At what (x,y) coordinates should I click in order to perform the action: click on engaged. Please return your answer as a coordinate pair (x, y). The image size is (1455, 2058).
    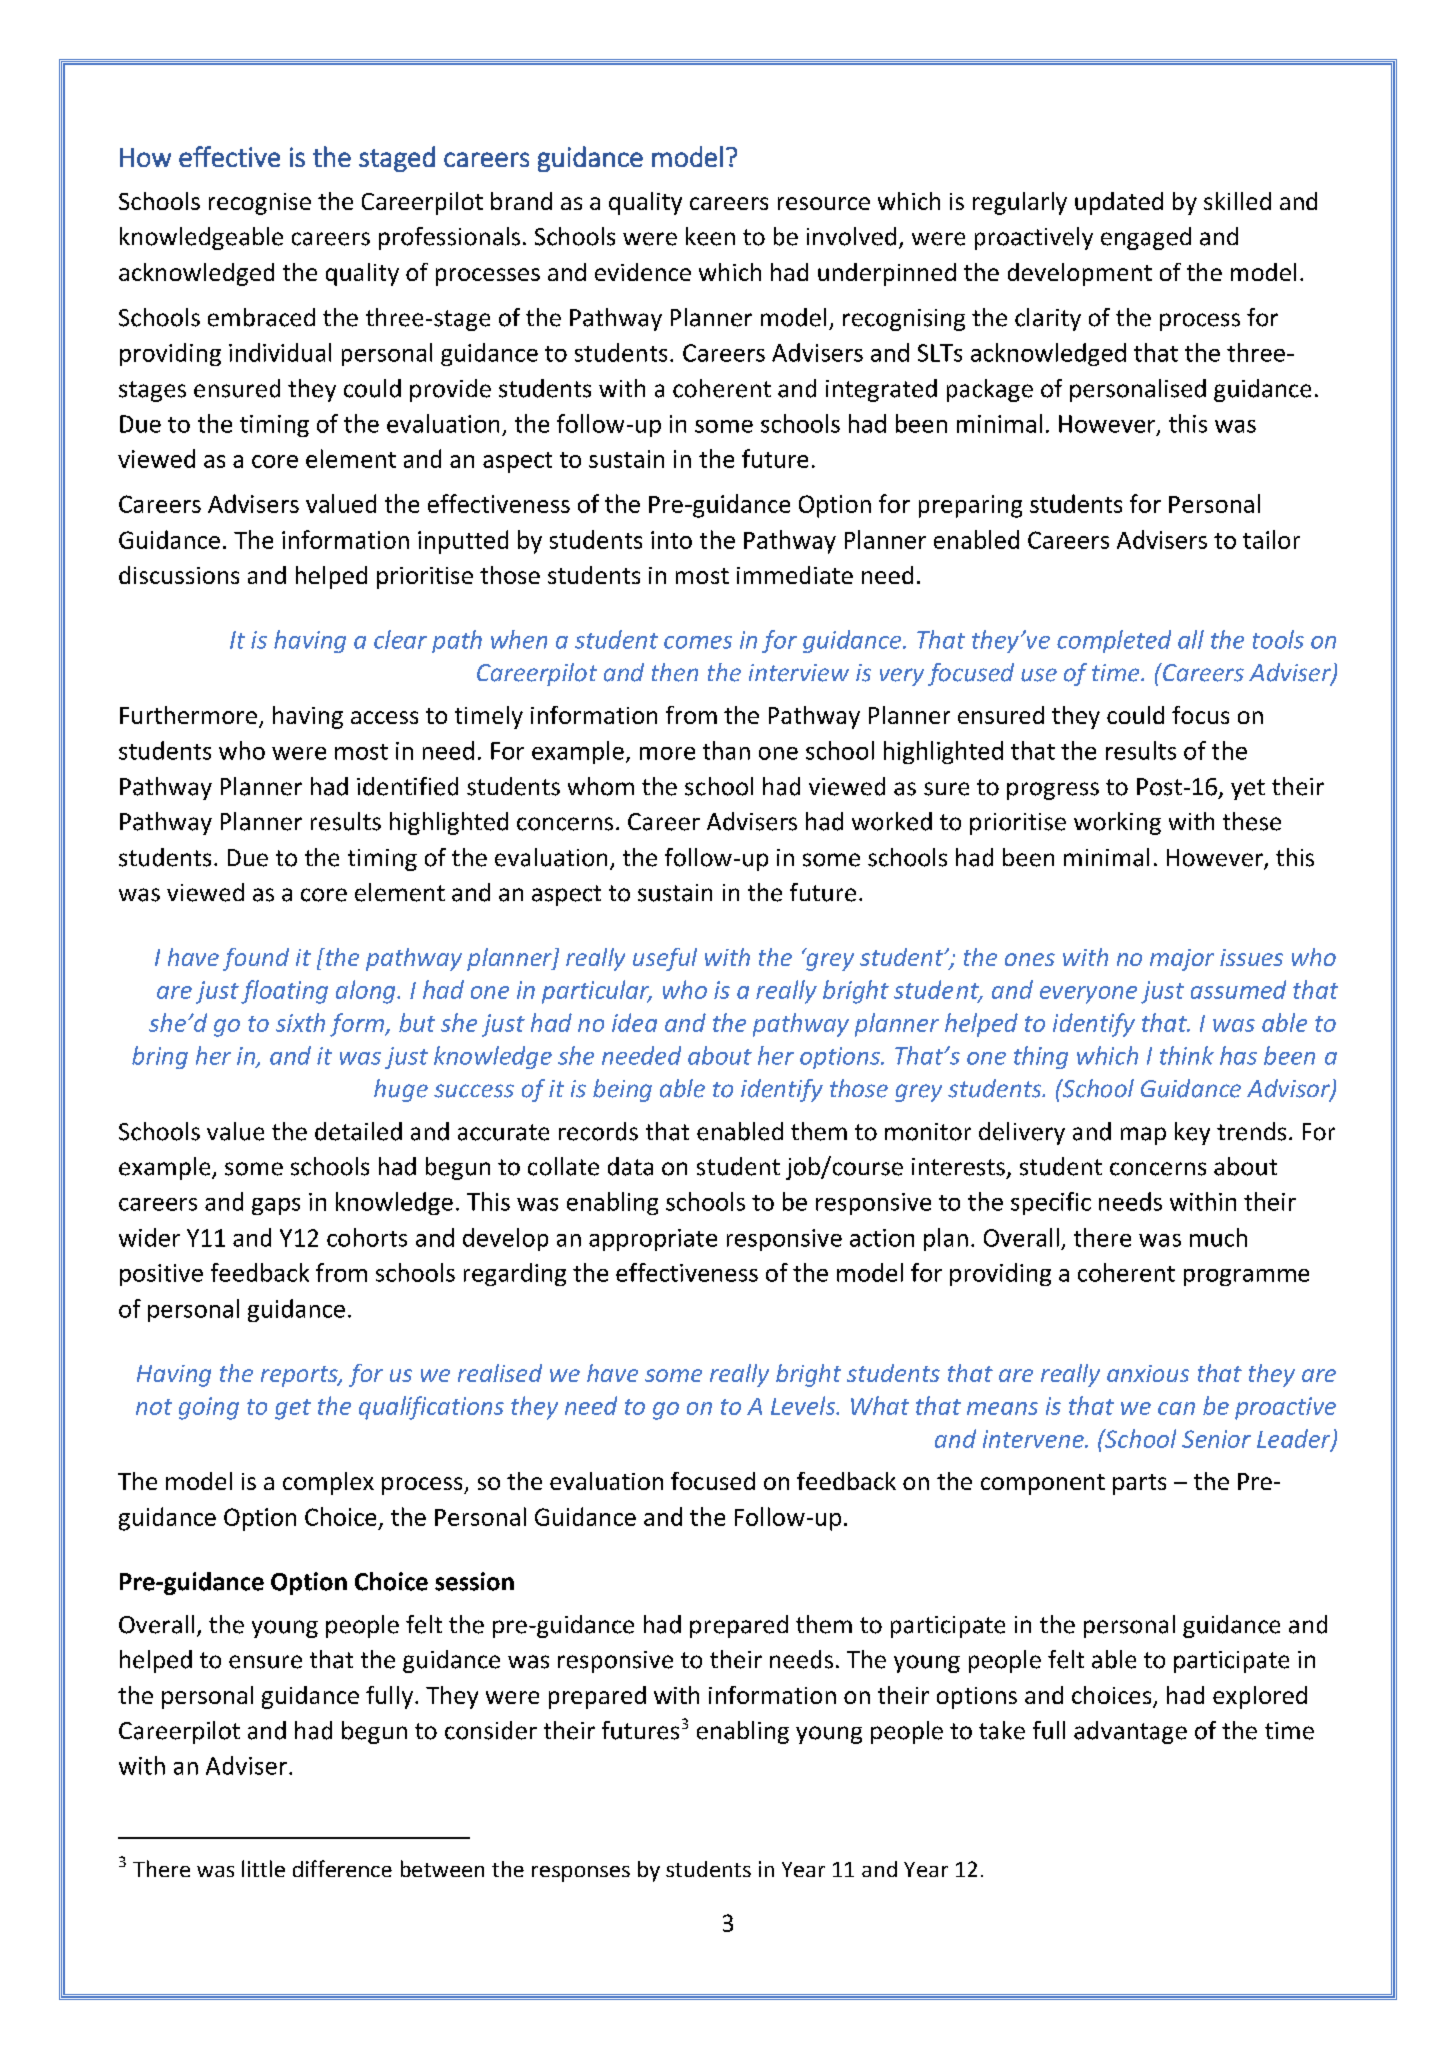
    Looking at the image, I should click on (1146, 238).
